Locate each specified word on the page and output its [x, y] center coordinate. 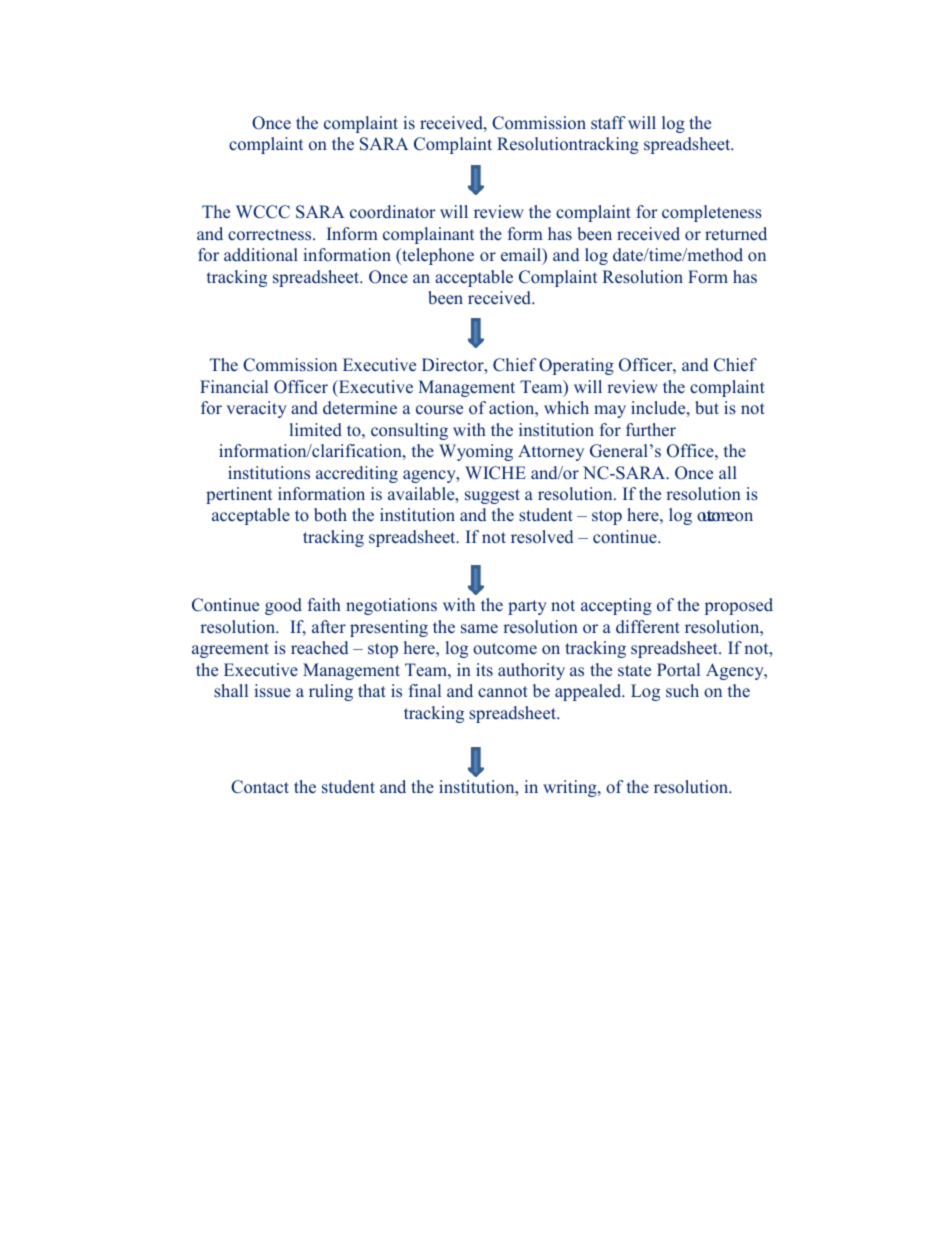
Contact [260, 787]
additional [261, 255]
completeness [712, 213]
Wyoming [476, 452]
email [522, 256]
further [651, 430]
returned [736, 234]
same [479, 629]
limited [316, 430]
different [648, 627]
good [283, 606]
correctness [271, 235]
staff [608, 122]
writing [571, 788]
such [682, 690]
